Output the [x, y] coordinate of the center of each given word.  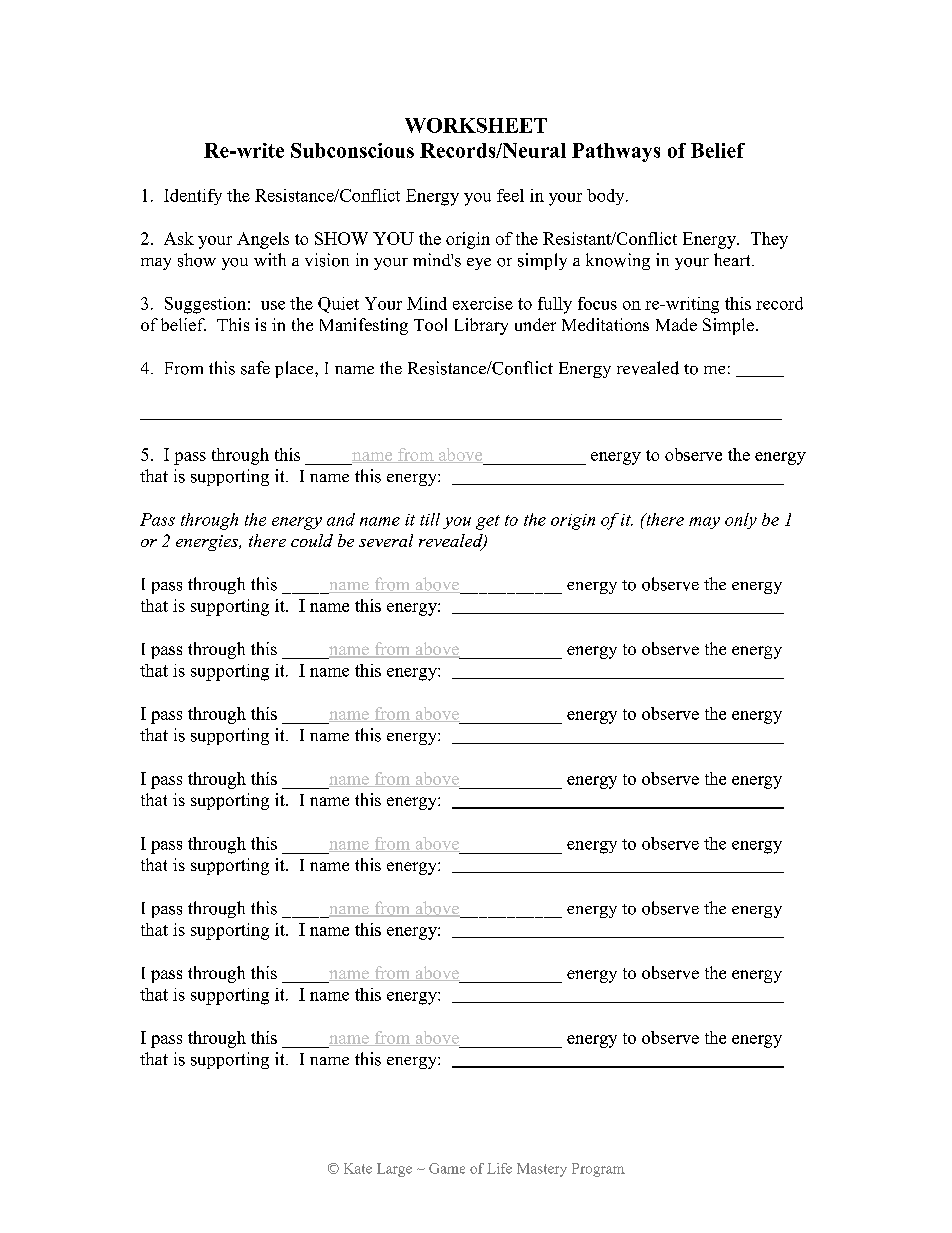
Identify [193, 197]
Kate [358, 1168]
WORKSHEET [476, 125]
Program [598, 1170]
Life [499, 1168]
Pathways [616, 152]
